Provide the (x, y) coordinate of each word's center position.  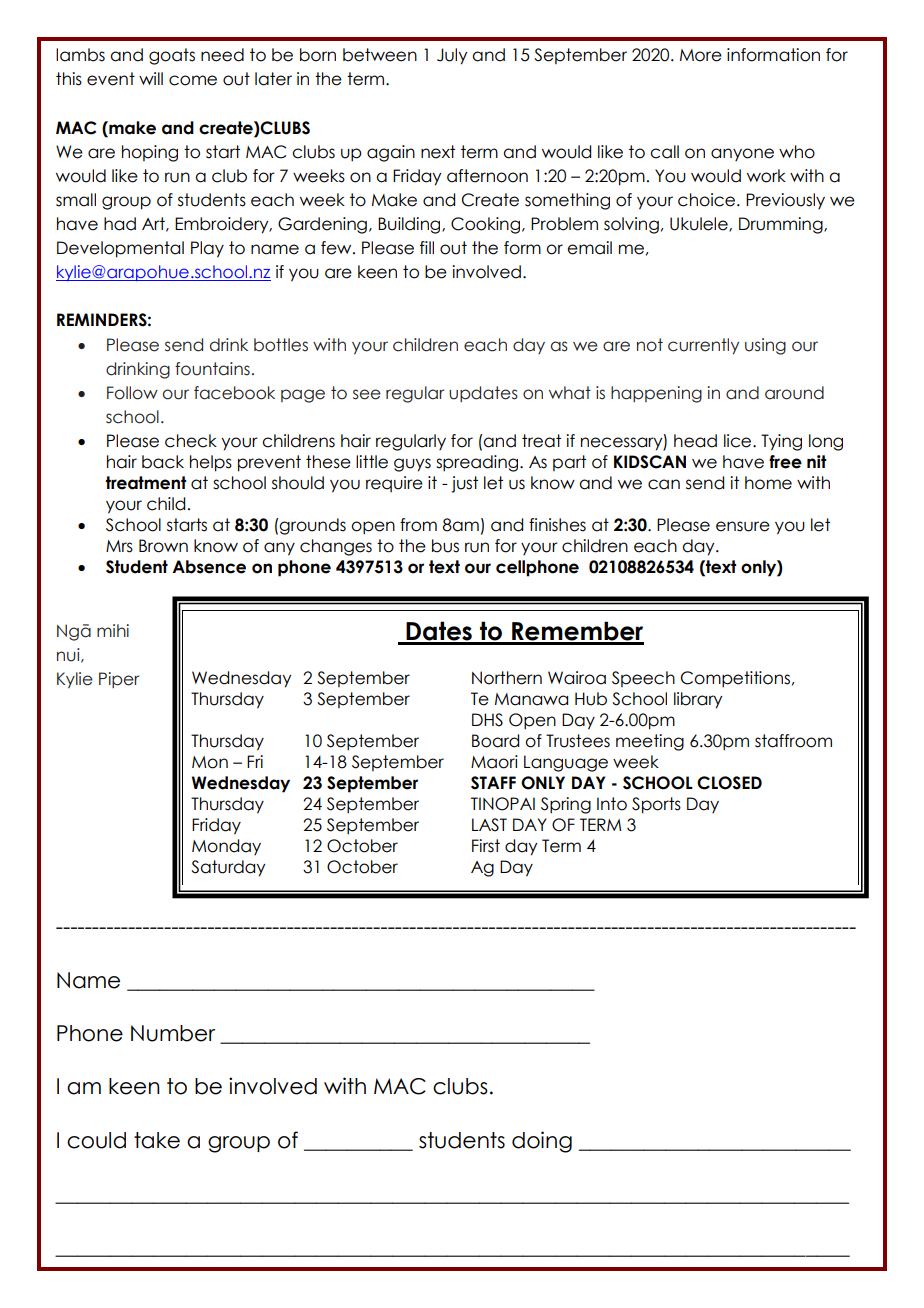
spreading (478, 463)
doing (542, 1142)
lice (739, 441)
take (157, 1140)
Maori (494, 762)
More (701, 55)
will (151, 78)
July (452, 56)
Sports (656, 805)
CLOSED (729, 783)
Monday (226, 847)
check (191, 441)
